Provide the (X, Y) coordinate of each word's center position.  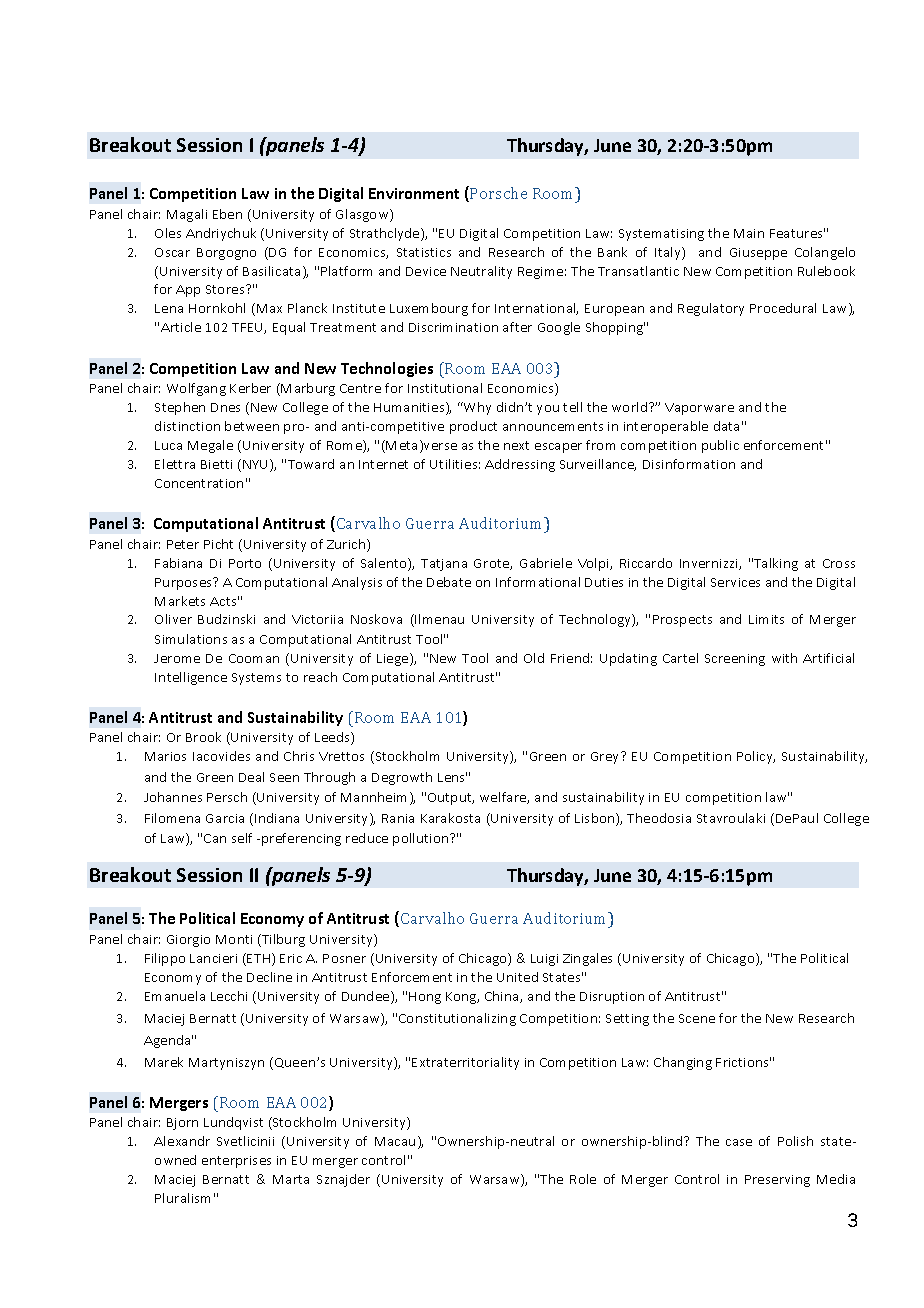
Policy (756, 757)
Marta (291, 1179)
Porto (245, 563)
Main (749, 233)
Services (735, 582)
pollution (422, 839)
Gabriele (546, 563)
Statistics (424, 252)
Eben (227, 214)
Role (583, 1179)
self (242, 838)
